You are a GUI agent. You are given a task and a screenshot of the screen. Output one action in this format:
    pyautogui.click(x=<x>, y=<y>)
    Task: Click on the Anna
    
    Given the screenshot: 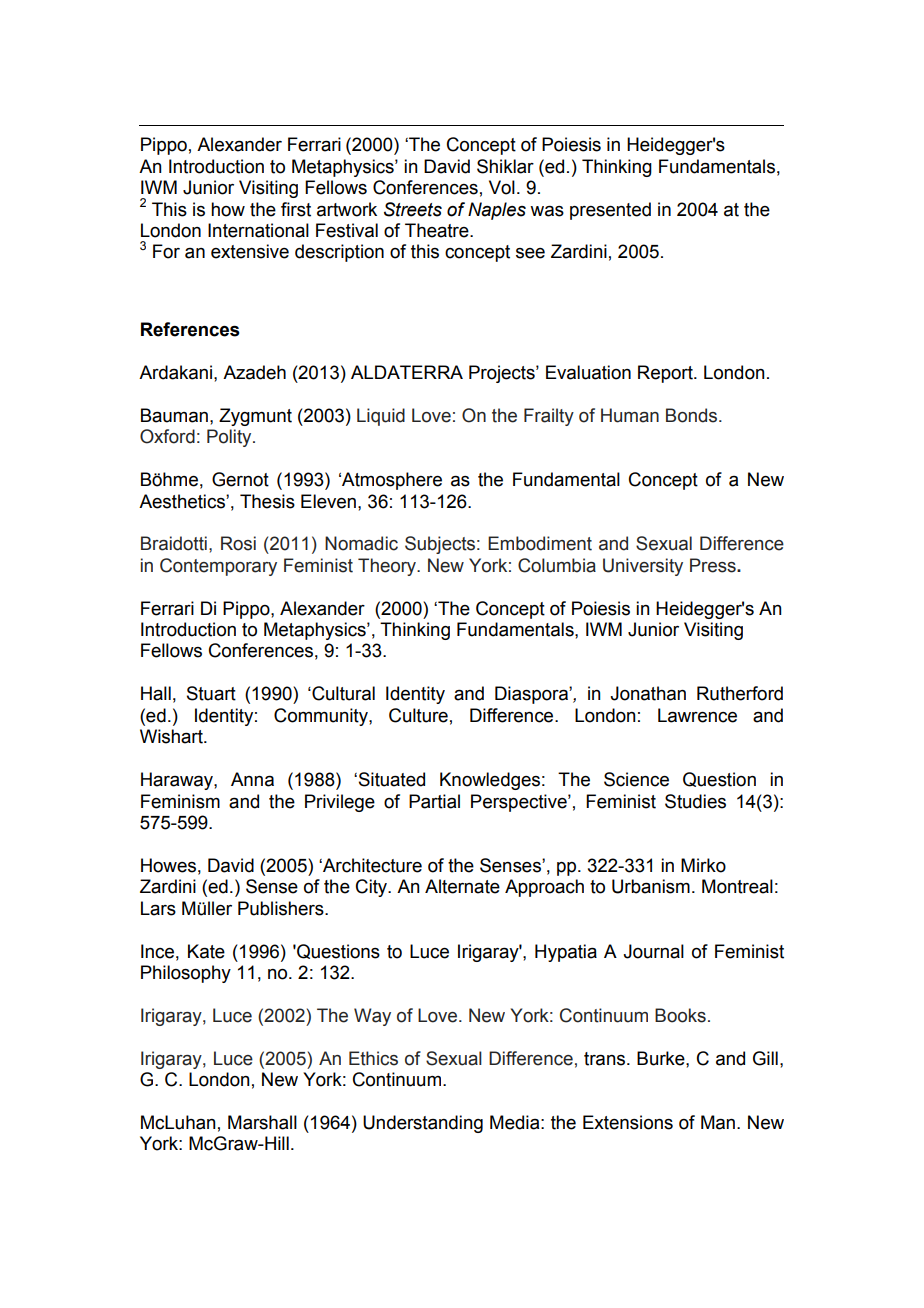 What is the action you would take?
    pyautogui.click(x=252, y=779)
